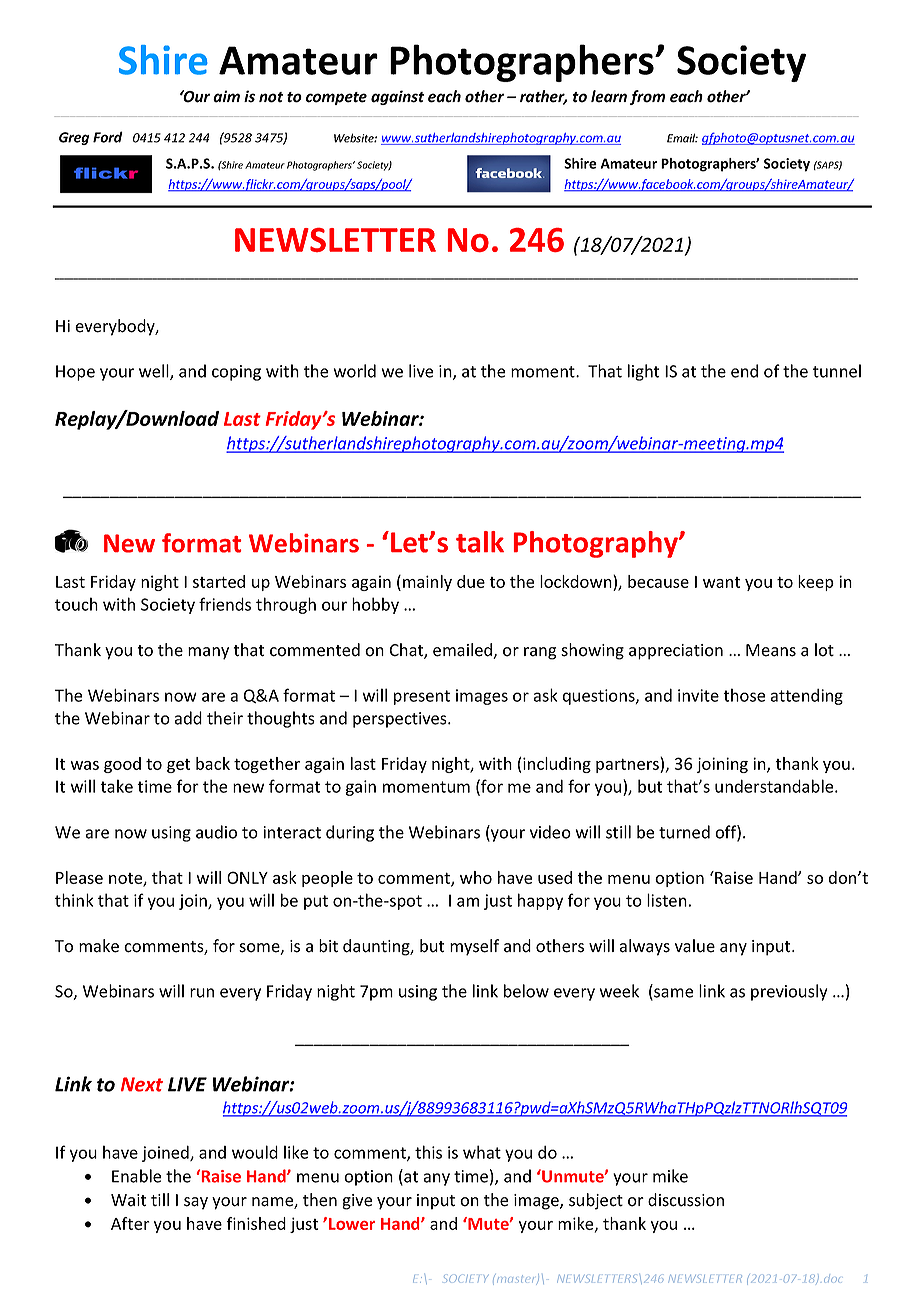  What do you see at coordinates (336, 98) in the document?
I see `compete` at bounding box center [336, 98].
